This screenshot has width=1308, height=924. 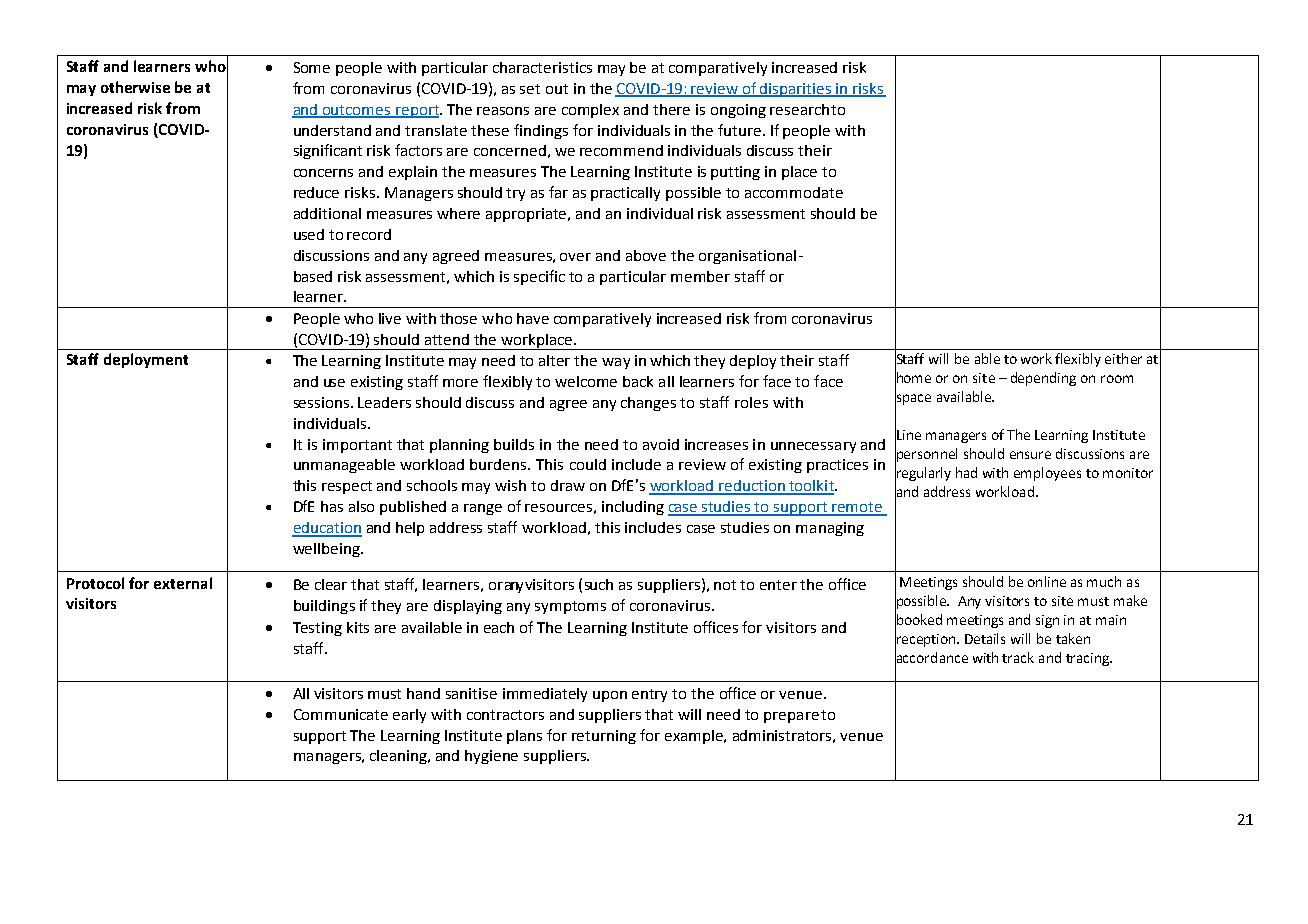 What do you see at coordinates (796, 90) in the screenshot?
I see `disparities` at bounding box center [796, 90].
